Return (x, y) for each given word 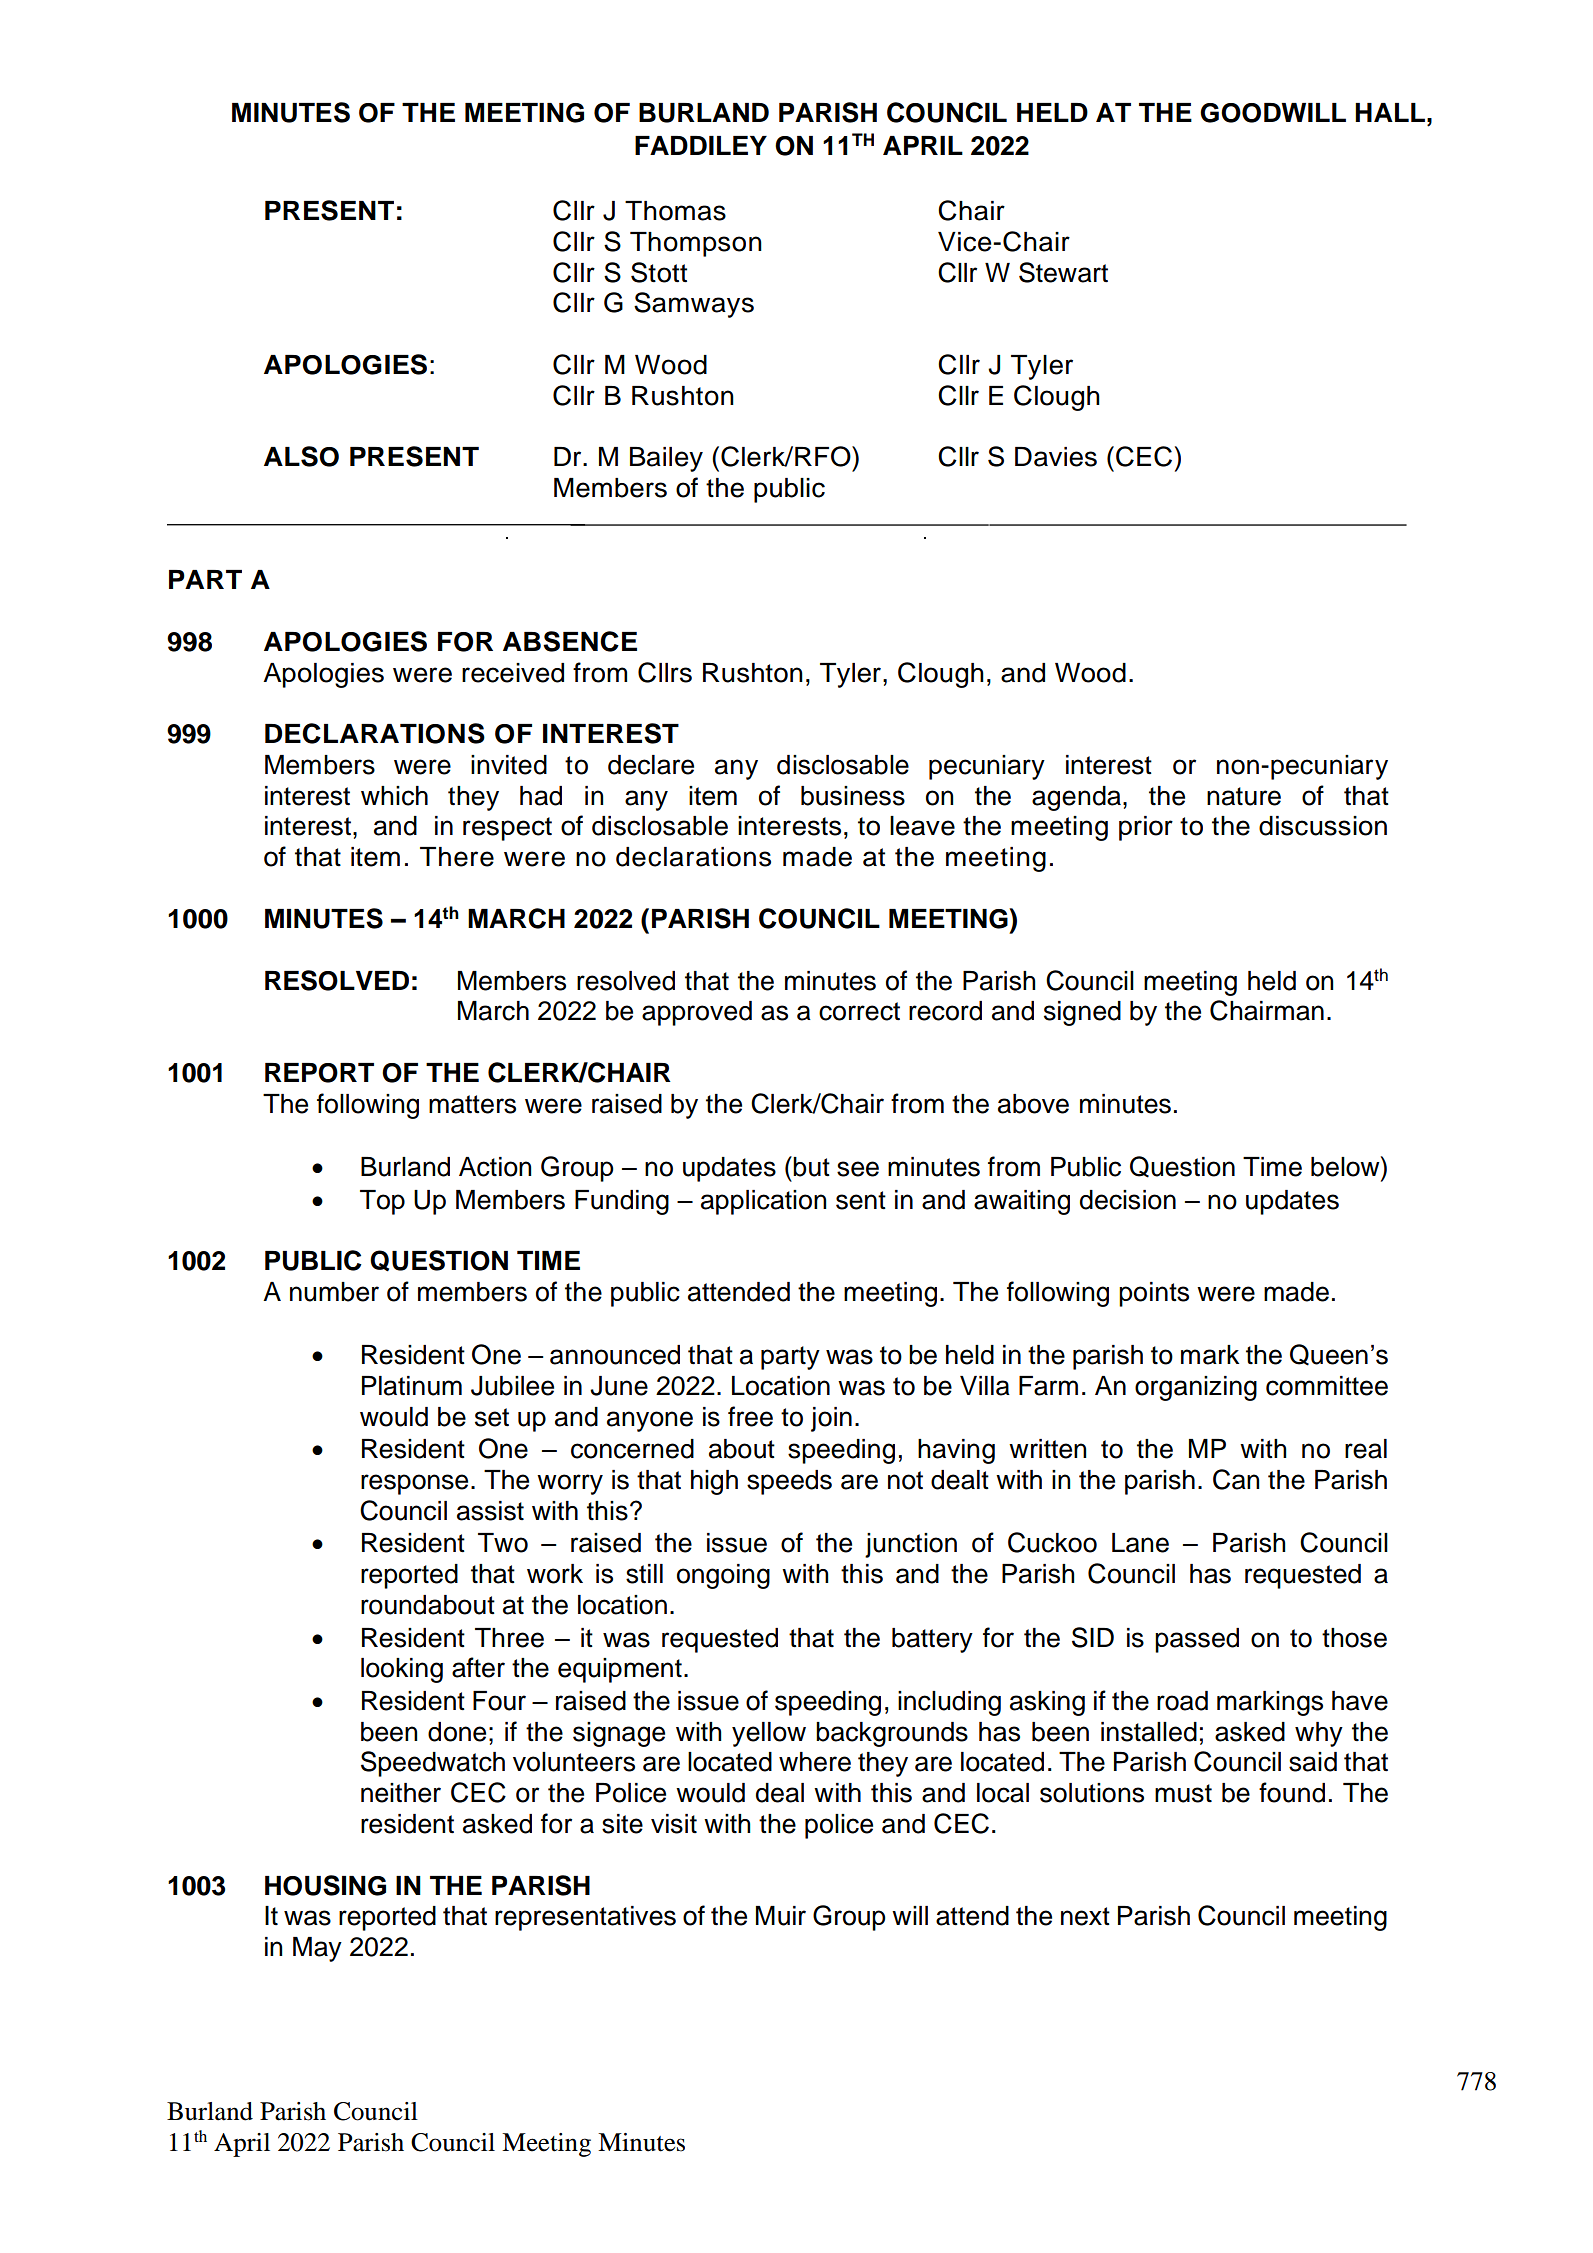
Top (382, 1202)
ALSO (301, 456)
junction (911, 1545)
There (457, 857)
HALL (1390, 112)
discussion (1323, 826)
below (1346, 1166)
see (858, 1169)
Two (503, 1543)
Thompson (696, 244)
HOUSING (325, 1885)
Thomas (675, 211)
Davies (1056, 457)
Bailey (666, 459)
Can (1236, 1479)
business (853, 796)
